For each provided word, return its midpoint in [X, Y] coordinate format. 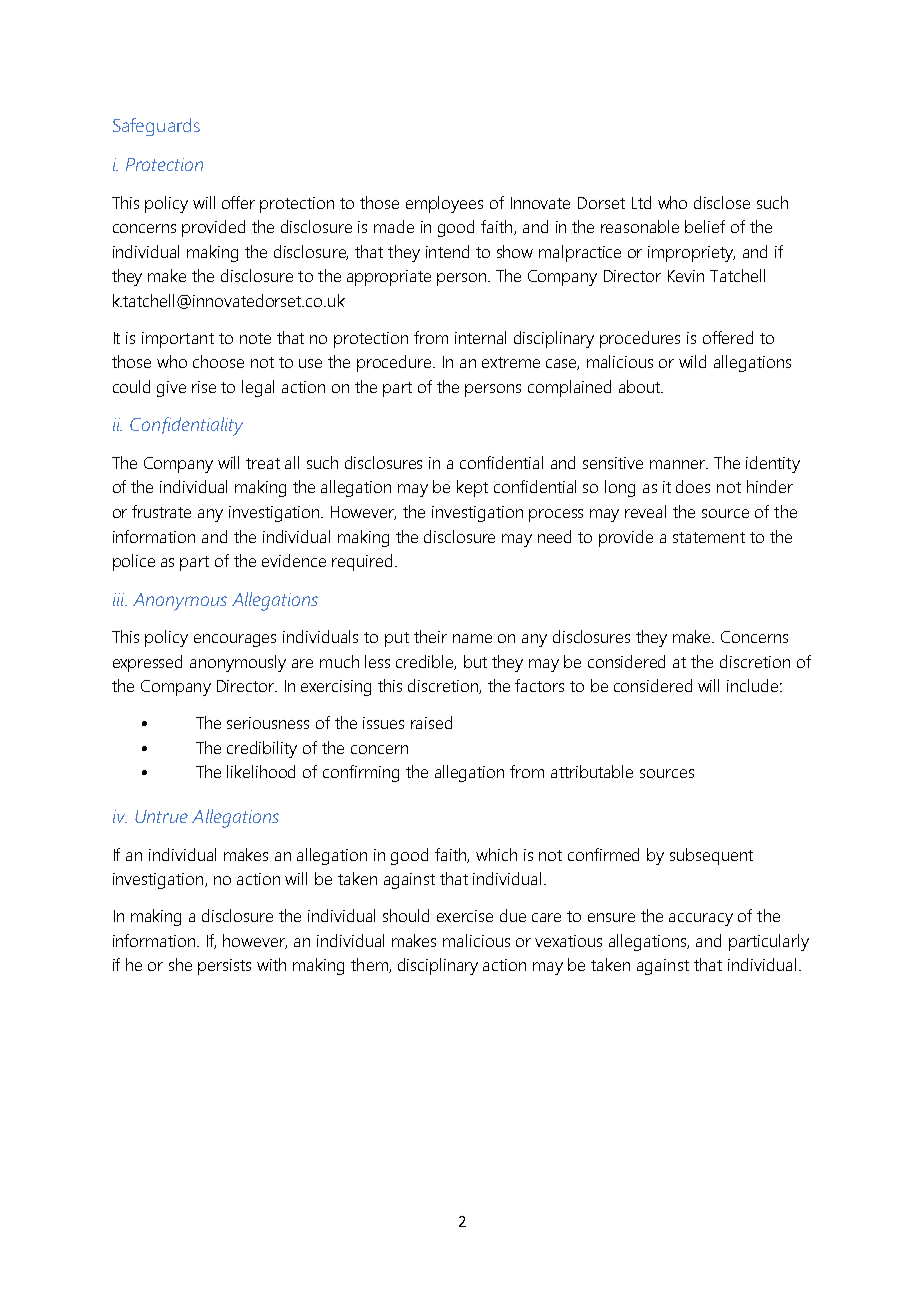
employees [444, 204]
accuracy [701, 919]
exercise [465, 916]
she [180, 964]
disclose [722, 202]
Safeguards [156, 127]
